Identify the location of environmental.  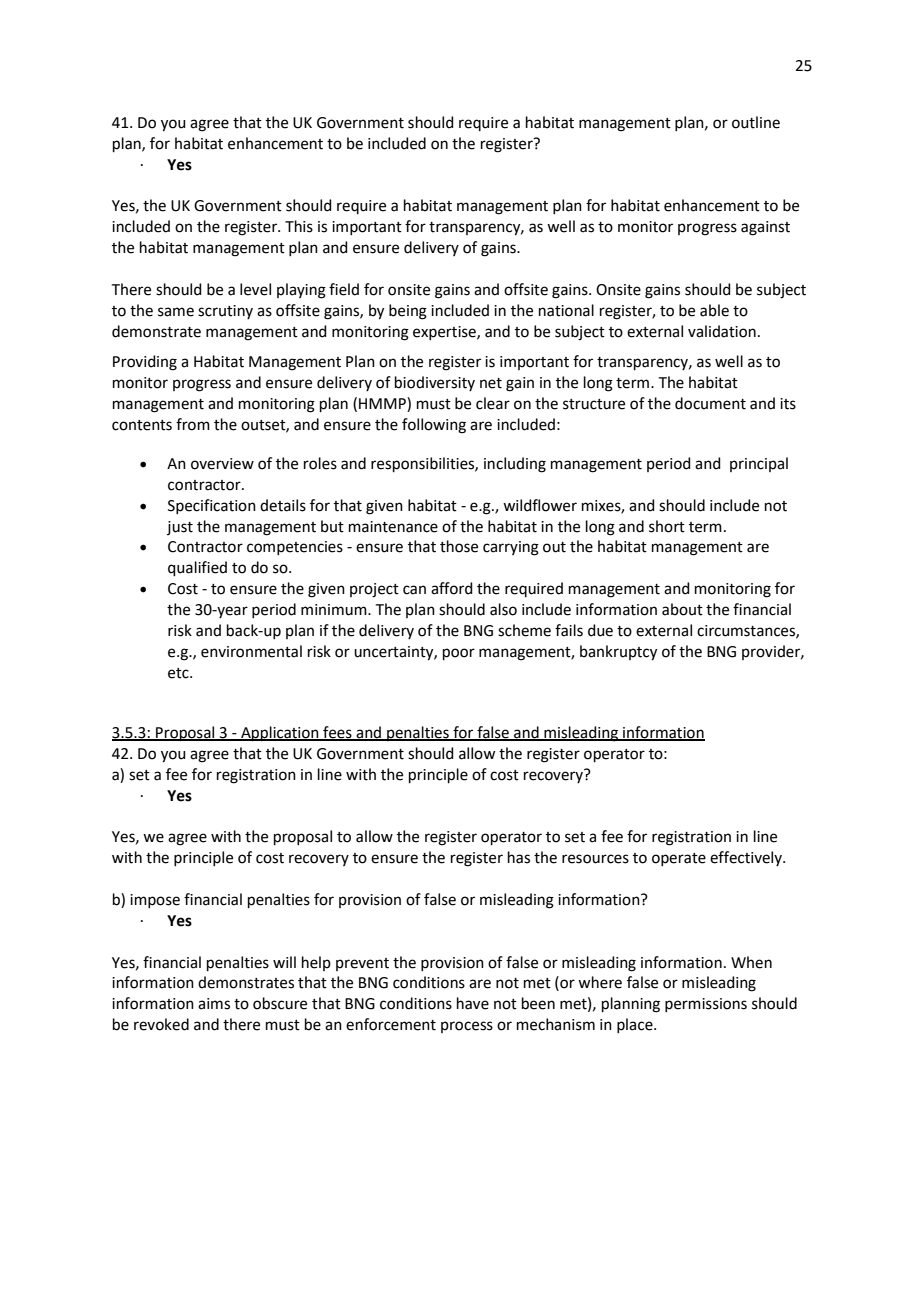
(251, 651).
